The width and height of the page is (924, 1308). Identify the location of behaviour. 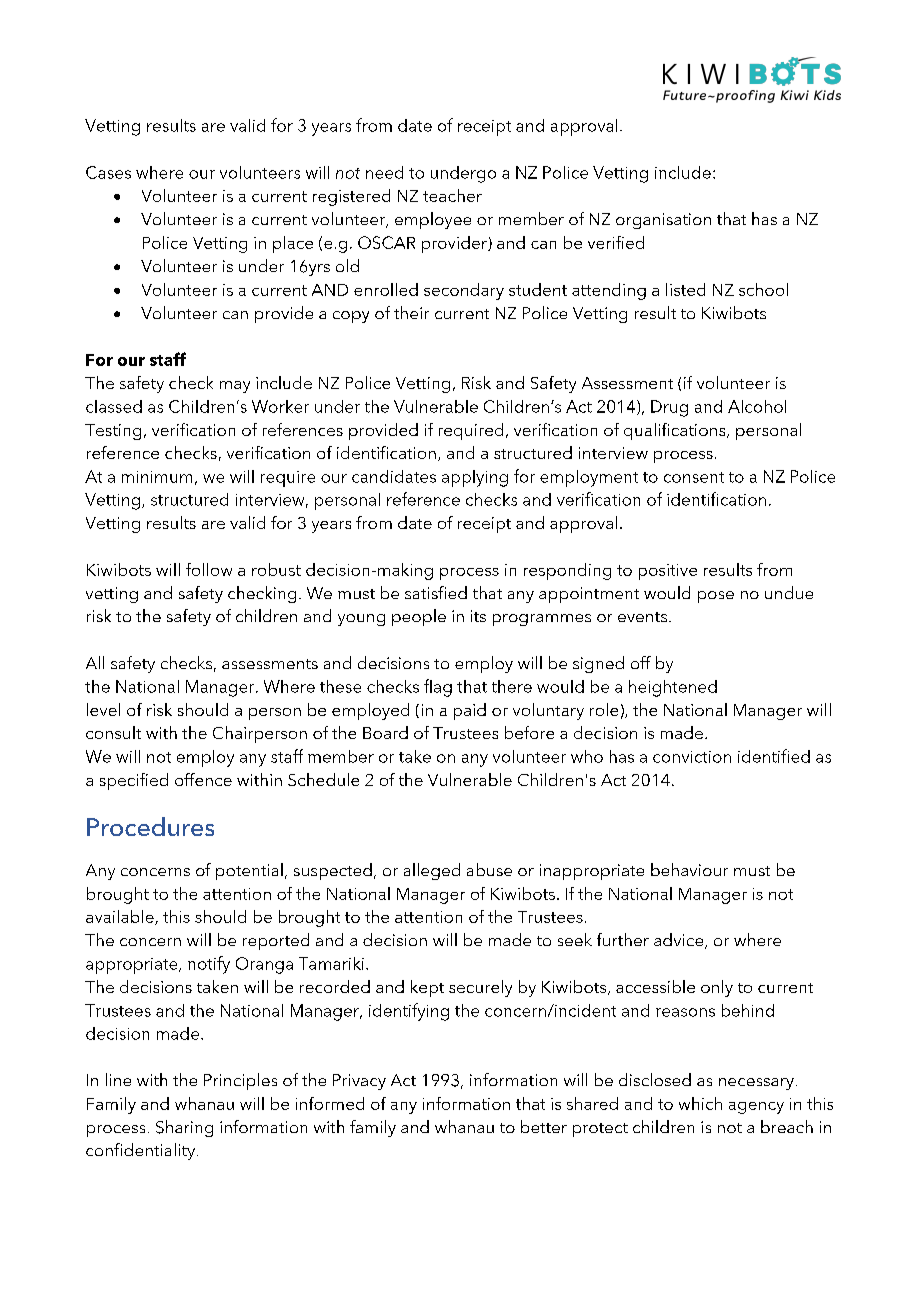
(689, 869).
